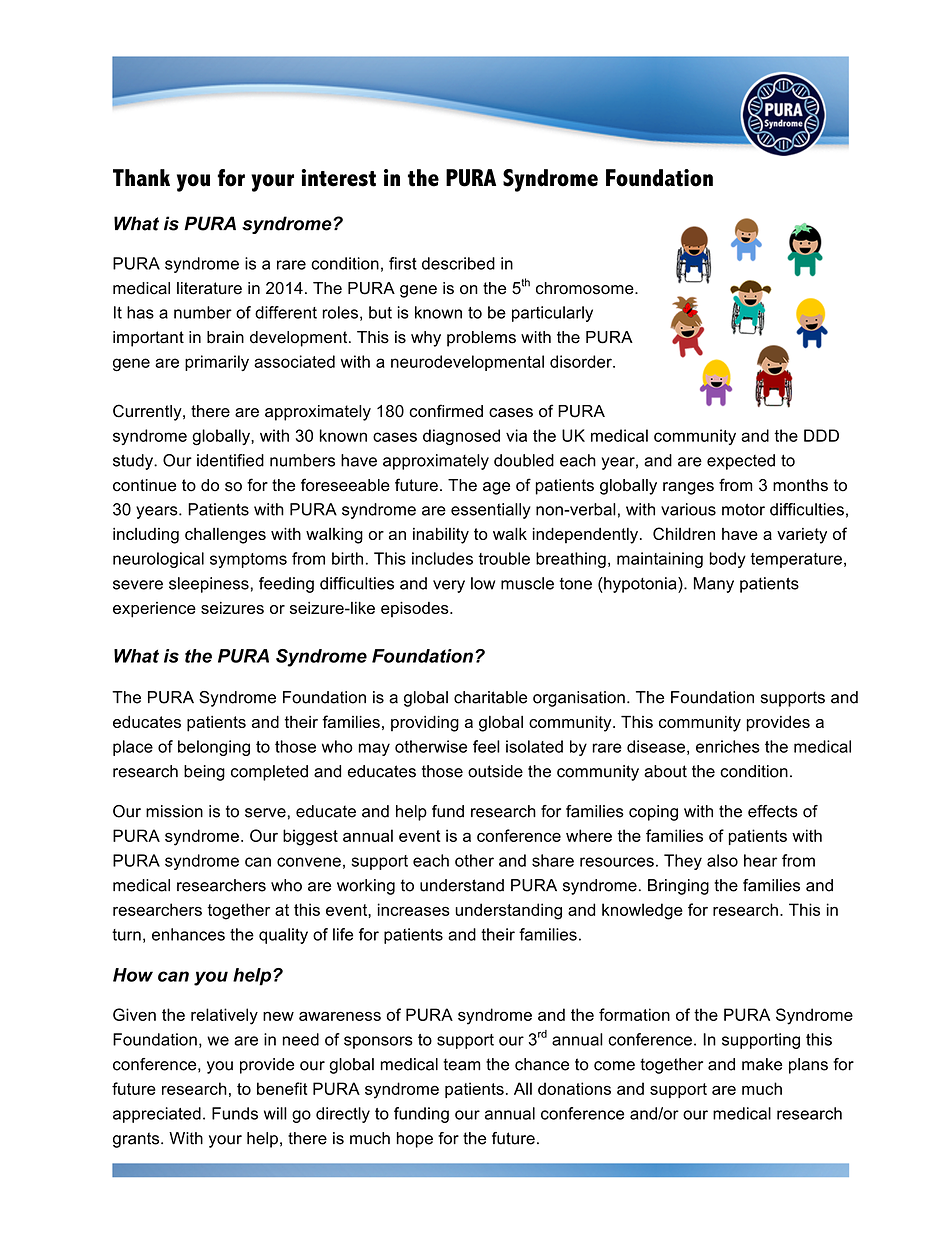 The height and width of the image is (1233, 952). Describe the element at coordinates (461, 1064) in the image. I see `team` at that location.
